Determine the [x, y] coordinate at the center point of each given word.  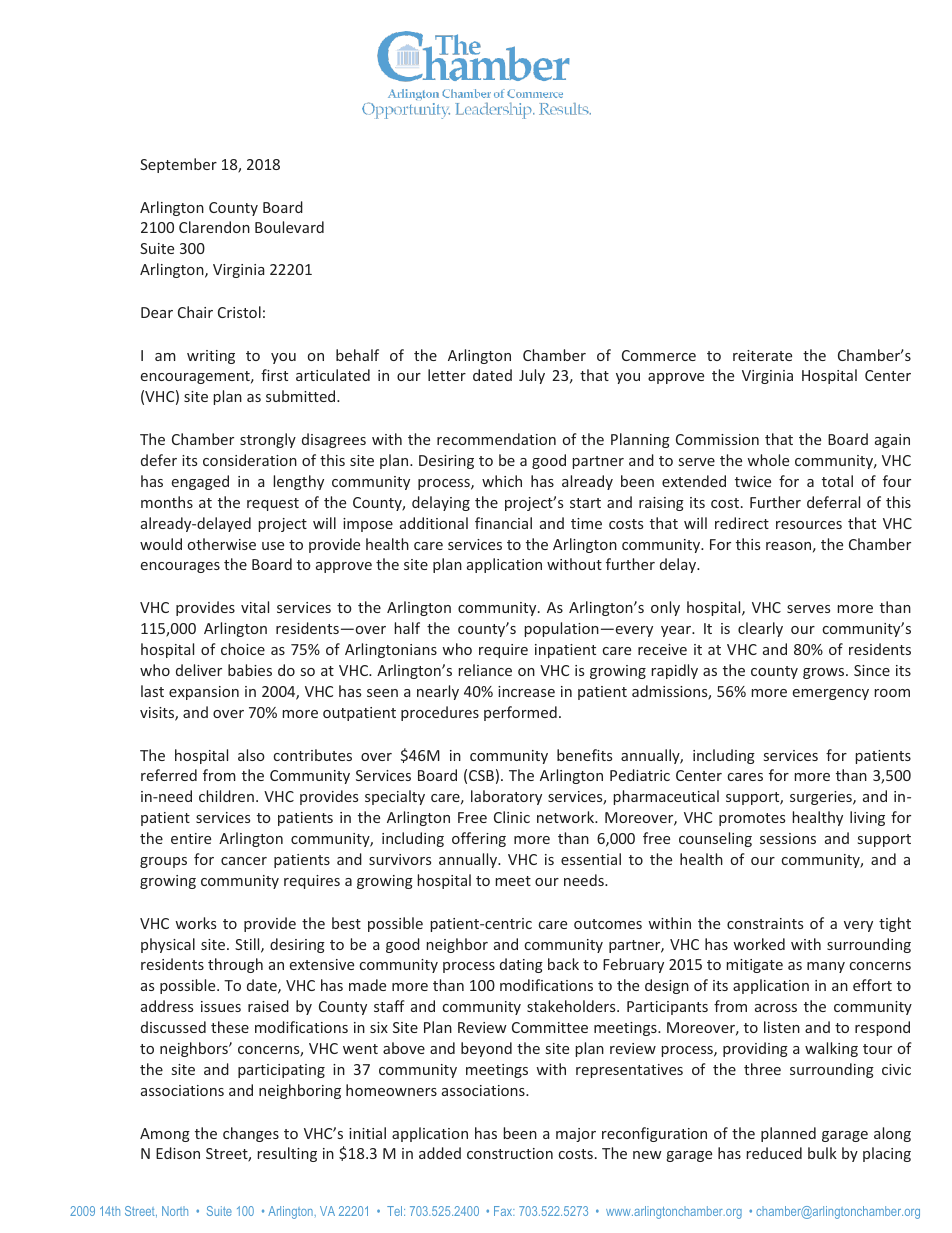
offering [479, 839]
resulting [287, 1154]
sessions [788, 838]
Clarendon [214, 227]
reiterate [762, 355]
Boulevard [289, 227]
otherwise [222, 544]
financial [503, 523]
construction [510, 1153]
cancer [244, 861]
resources [809, 525]
